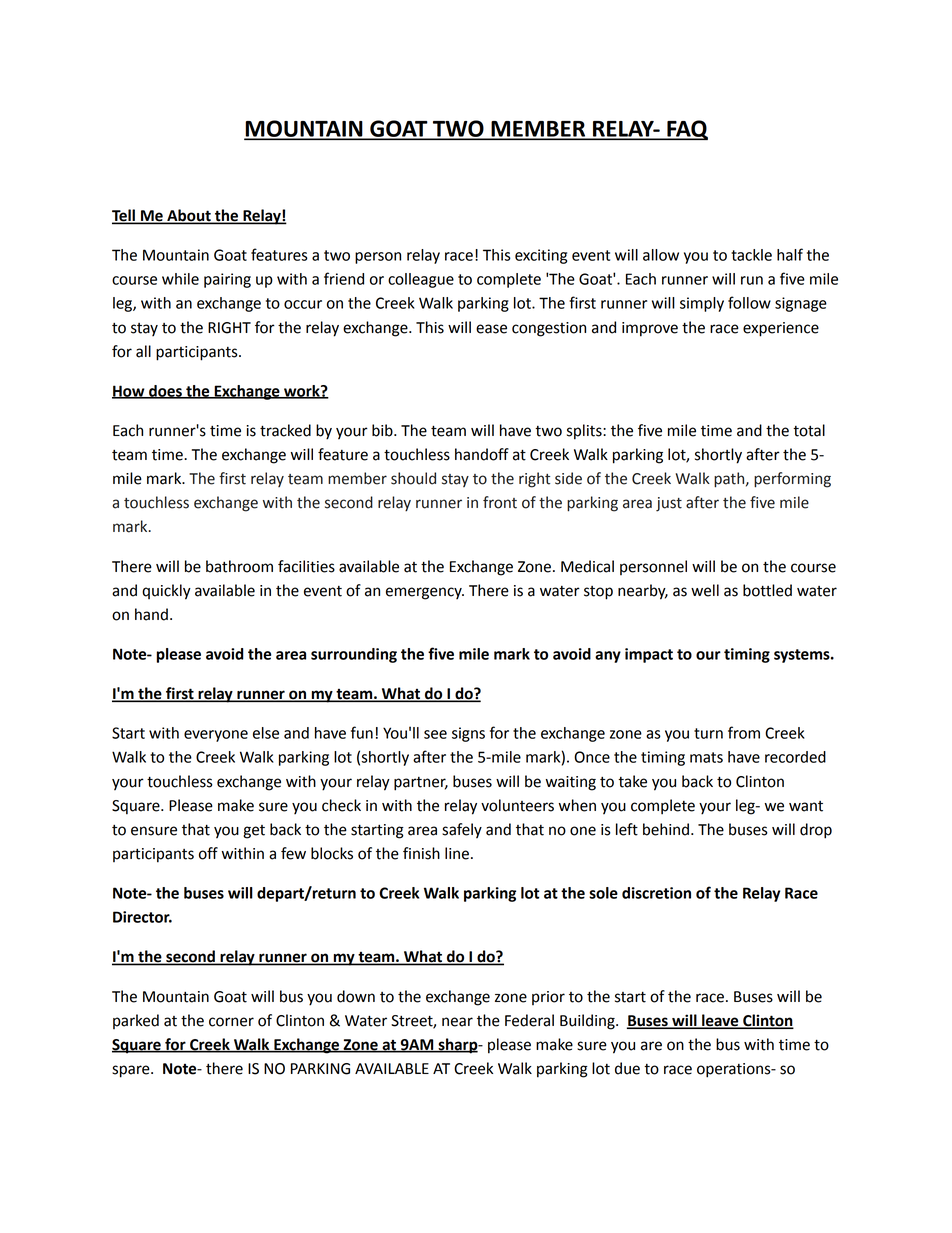 This document has height=1233, width=952. What do you see at coordinates (425, 593) in the document?
I see `emergency` at bounding box center [425, 593].
